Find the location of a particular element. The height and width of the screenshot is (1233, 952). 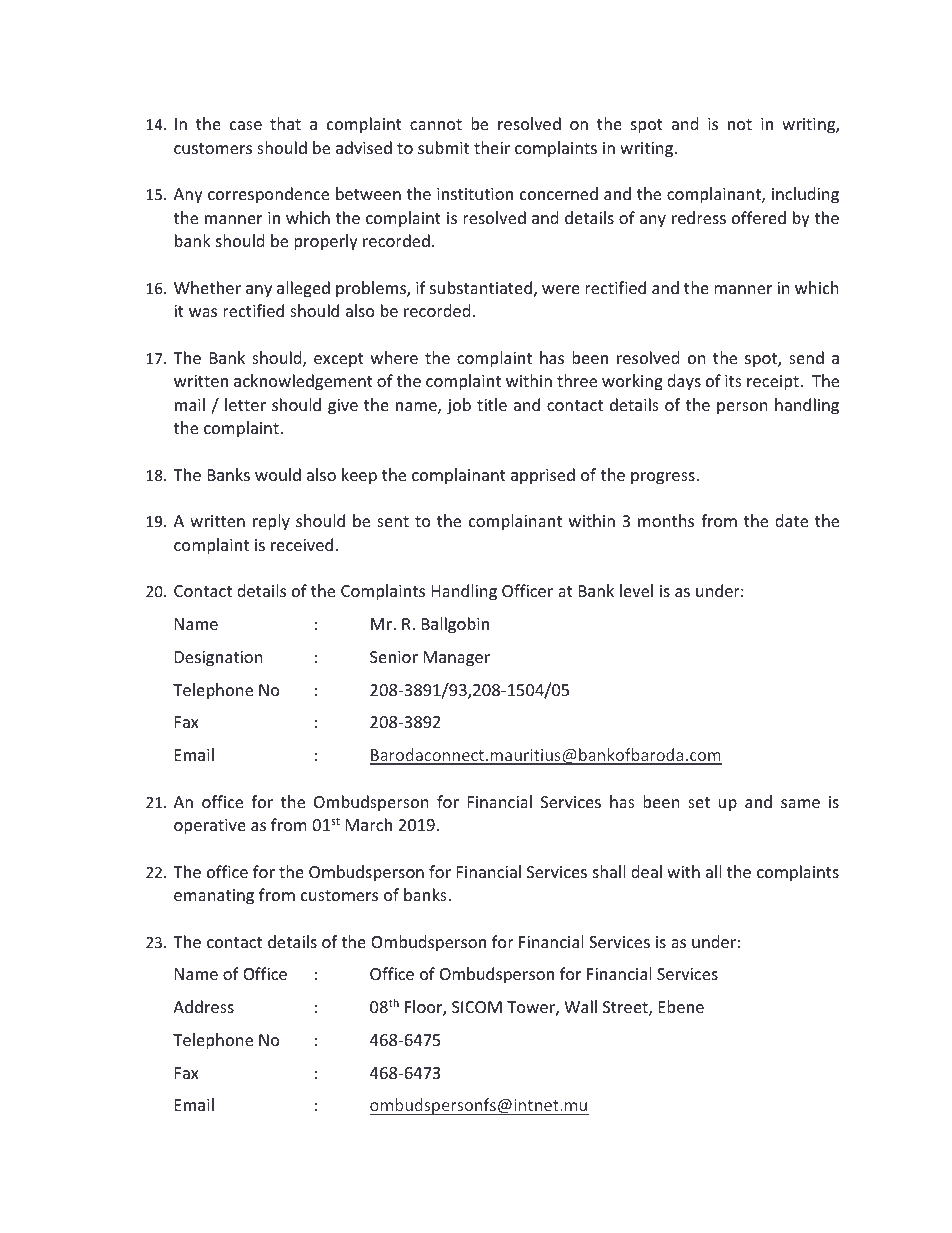

Address is located at coordinates (203, 1006).
